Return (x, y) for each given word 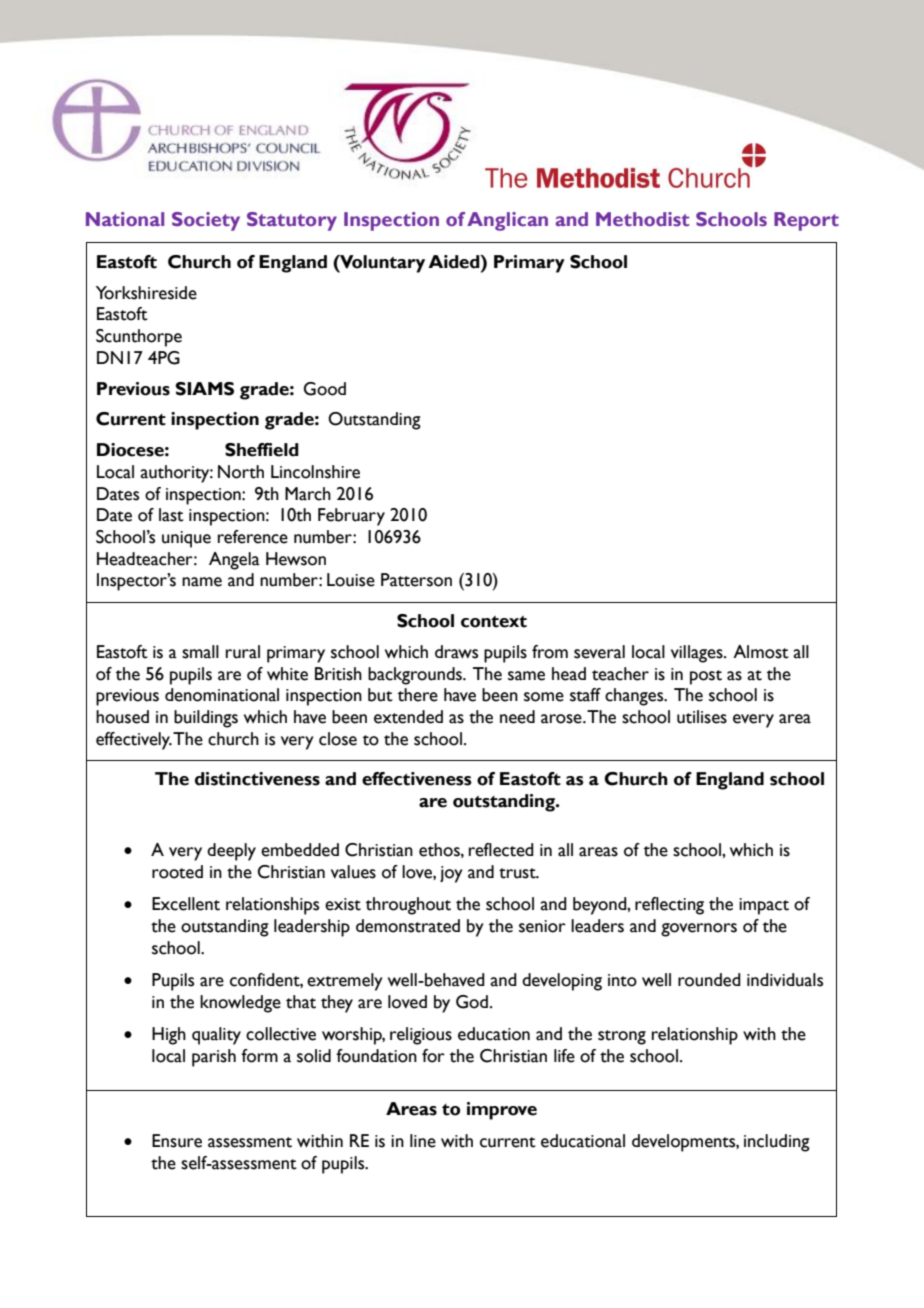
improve (502, 1111)
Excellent (186, 904)
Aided (455, 262)
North (241, 472)
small (200, 652)
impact (764, 906)
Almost (761, 652)
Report (806, 221)
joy (451, 874)
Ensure (177, 1141)
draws (456, 652)
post (706, 677)
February (351, 517)
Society (206, 221)
